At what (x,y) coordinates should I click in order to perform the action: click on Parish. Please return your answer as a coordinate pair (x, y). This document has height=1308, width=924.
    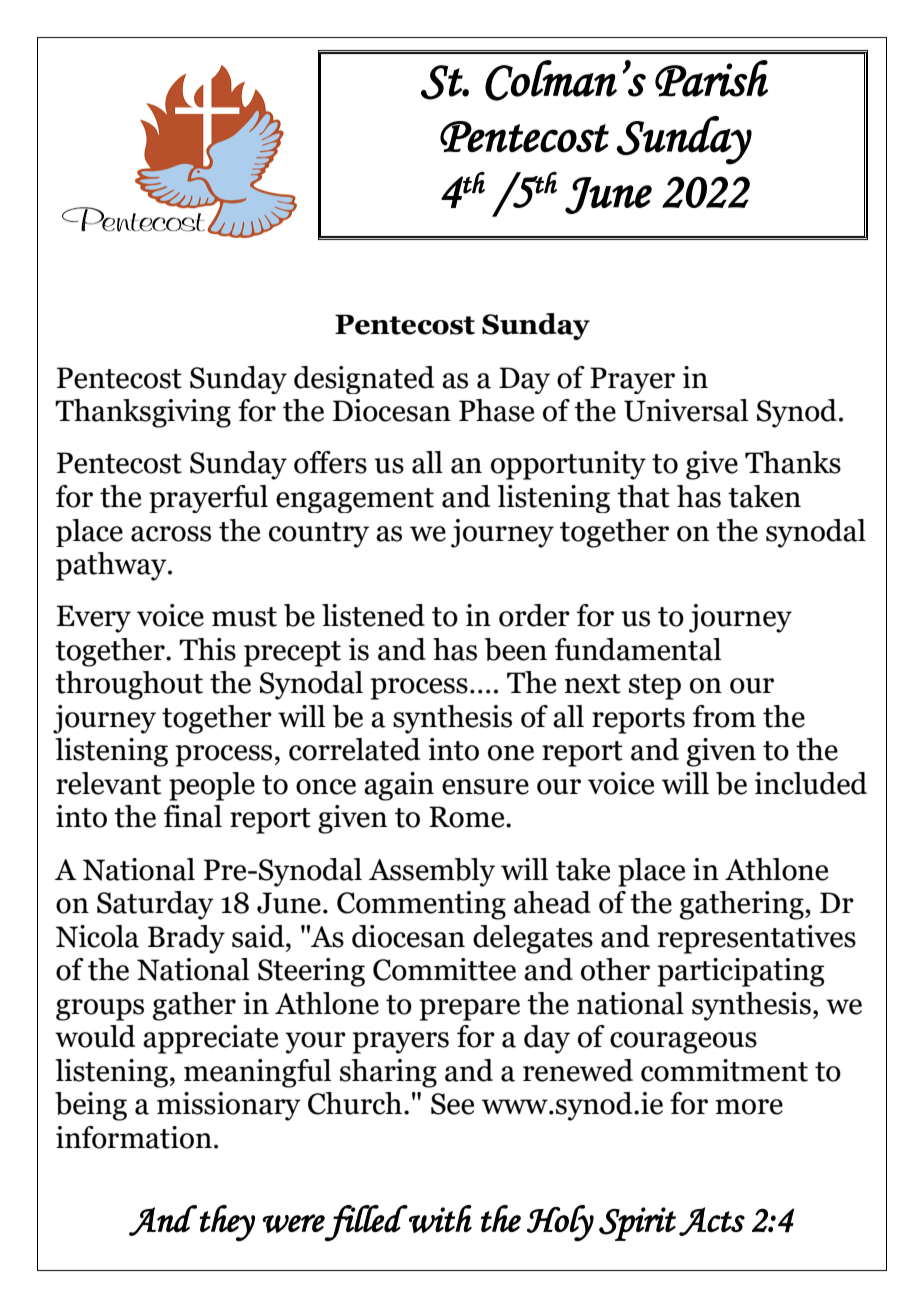
    Looking at the image, I should click on (711, 78).
